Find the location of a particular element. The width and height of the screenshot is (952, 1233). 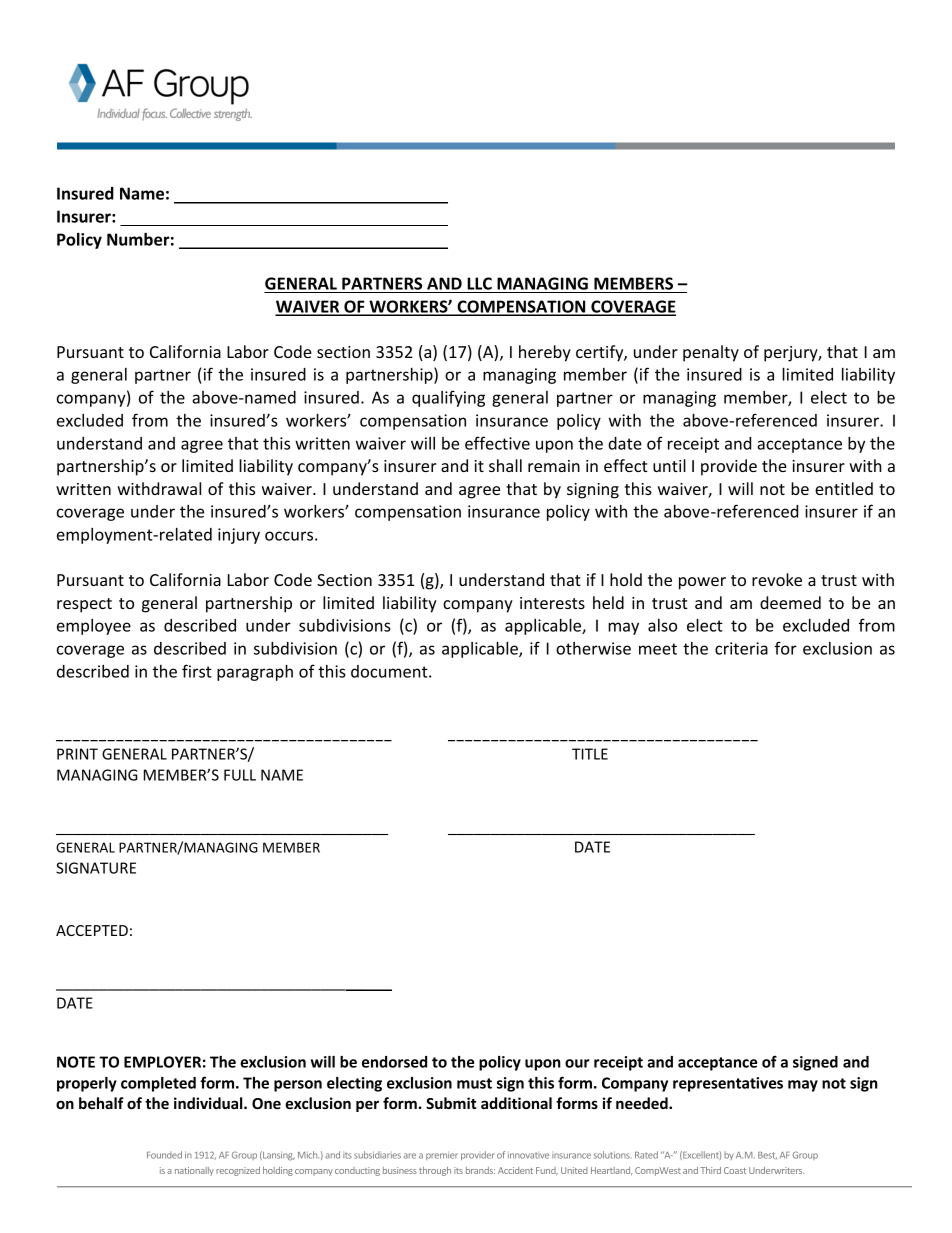

criteria is located at coordinates (741, 648).
